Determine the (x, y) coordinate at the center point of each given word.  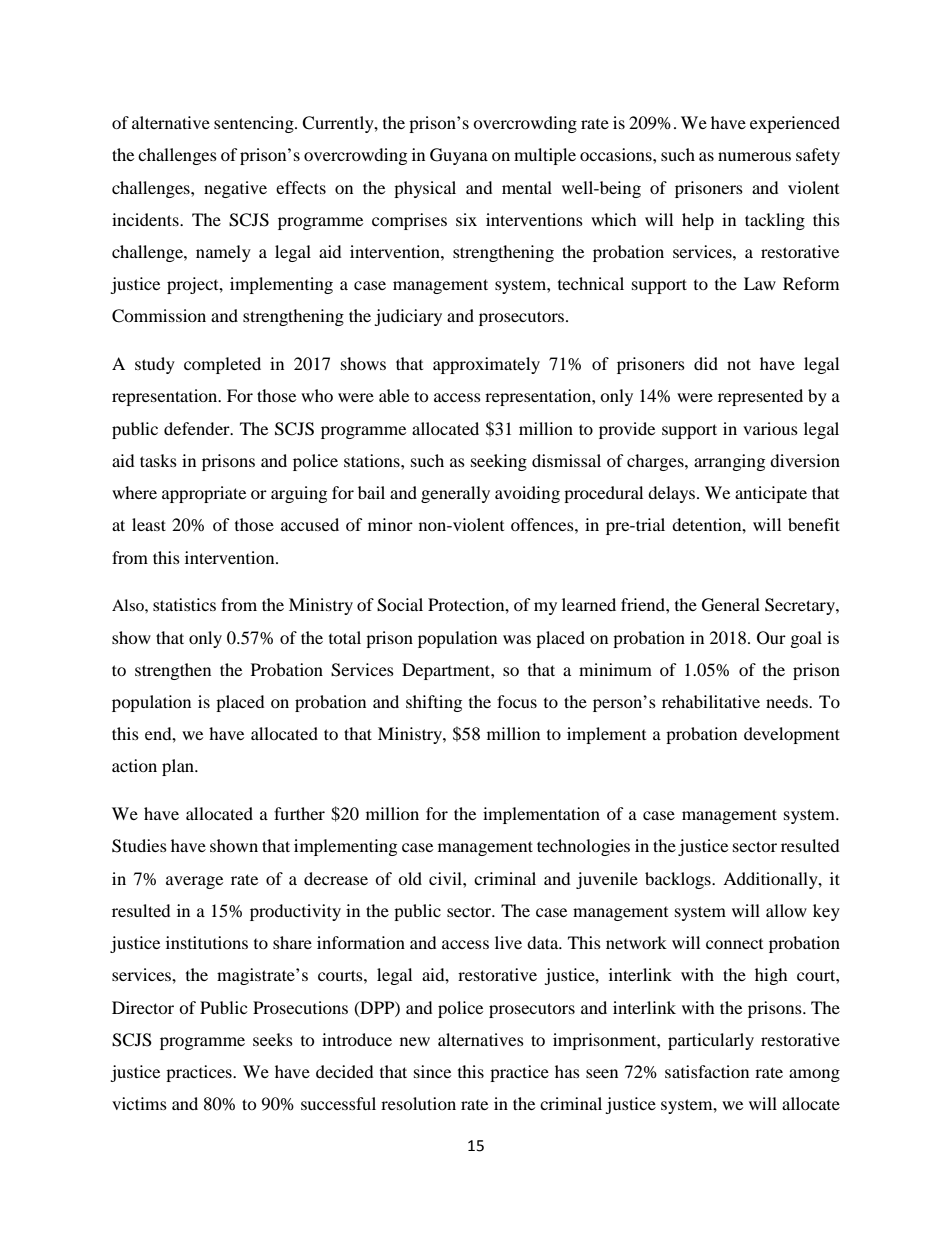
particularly (711, 1041)
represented (760, 397)
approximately (486, 365)
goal (806, 639)
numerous (754, 156)
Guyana (459, 156)
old (410, 878)
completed (222, 365)
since (432, 1071)
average (194, 882)
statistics (184, 604)
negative (235, 189)
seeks (273, 1039)
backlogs (679, 880)
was (517, 639)
